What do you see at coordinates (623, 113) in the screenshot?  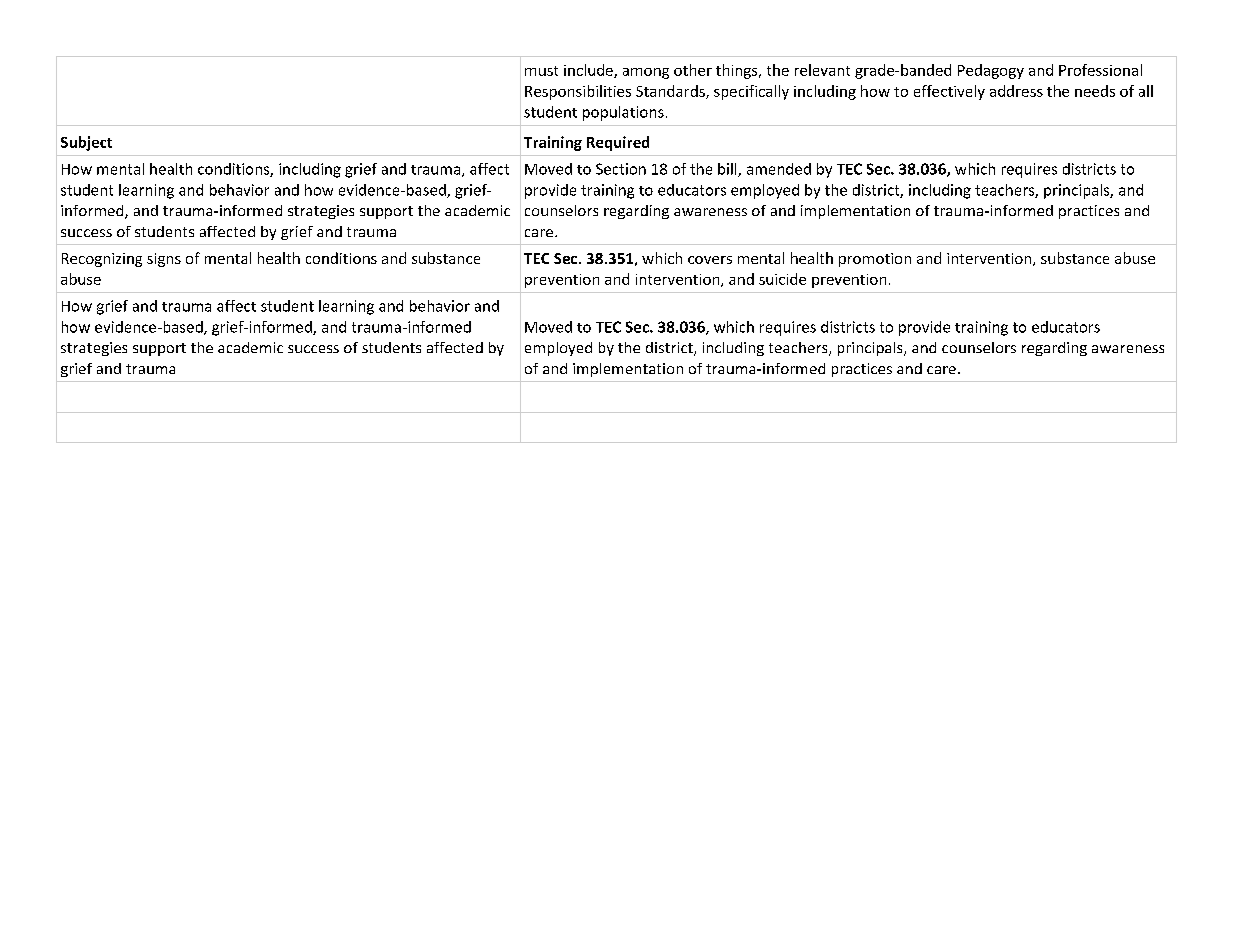 I see `populations` at bounding box center [623, 113].
